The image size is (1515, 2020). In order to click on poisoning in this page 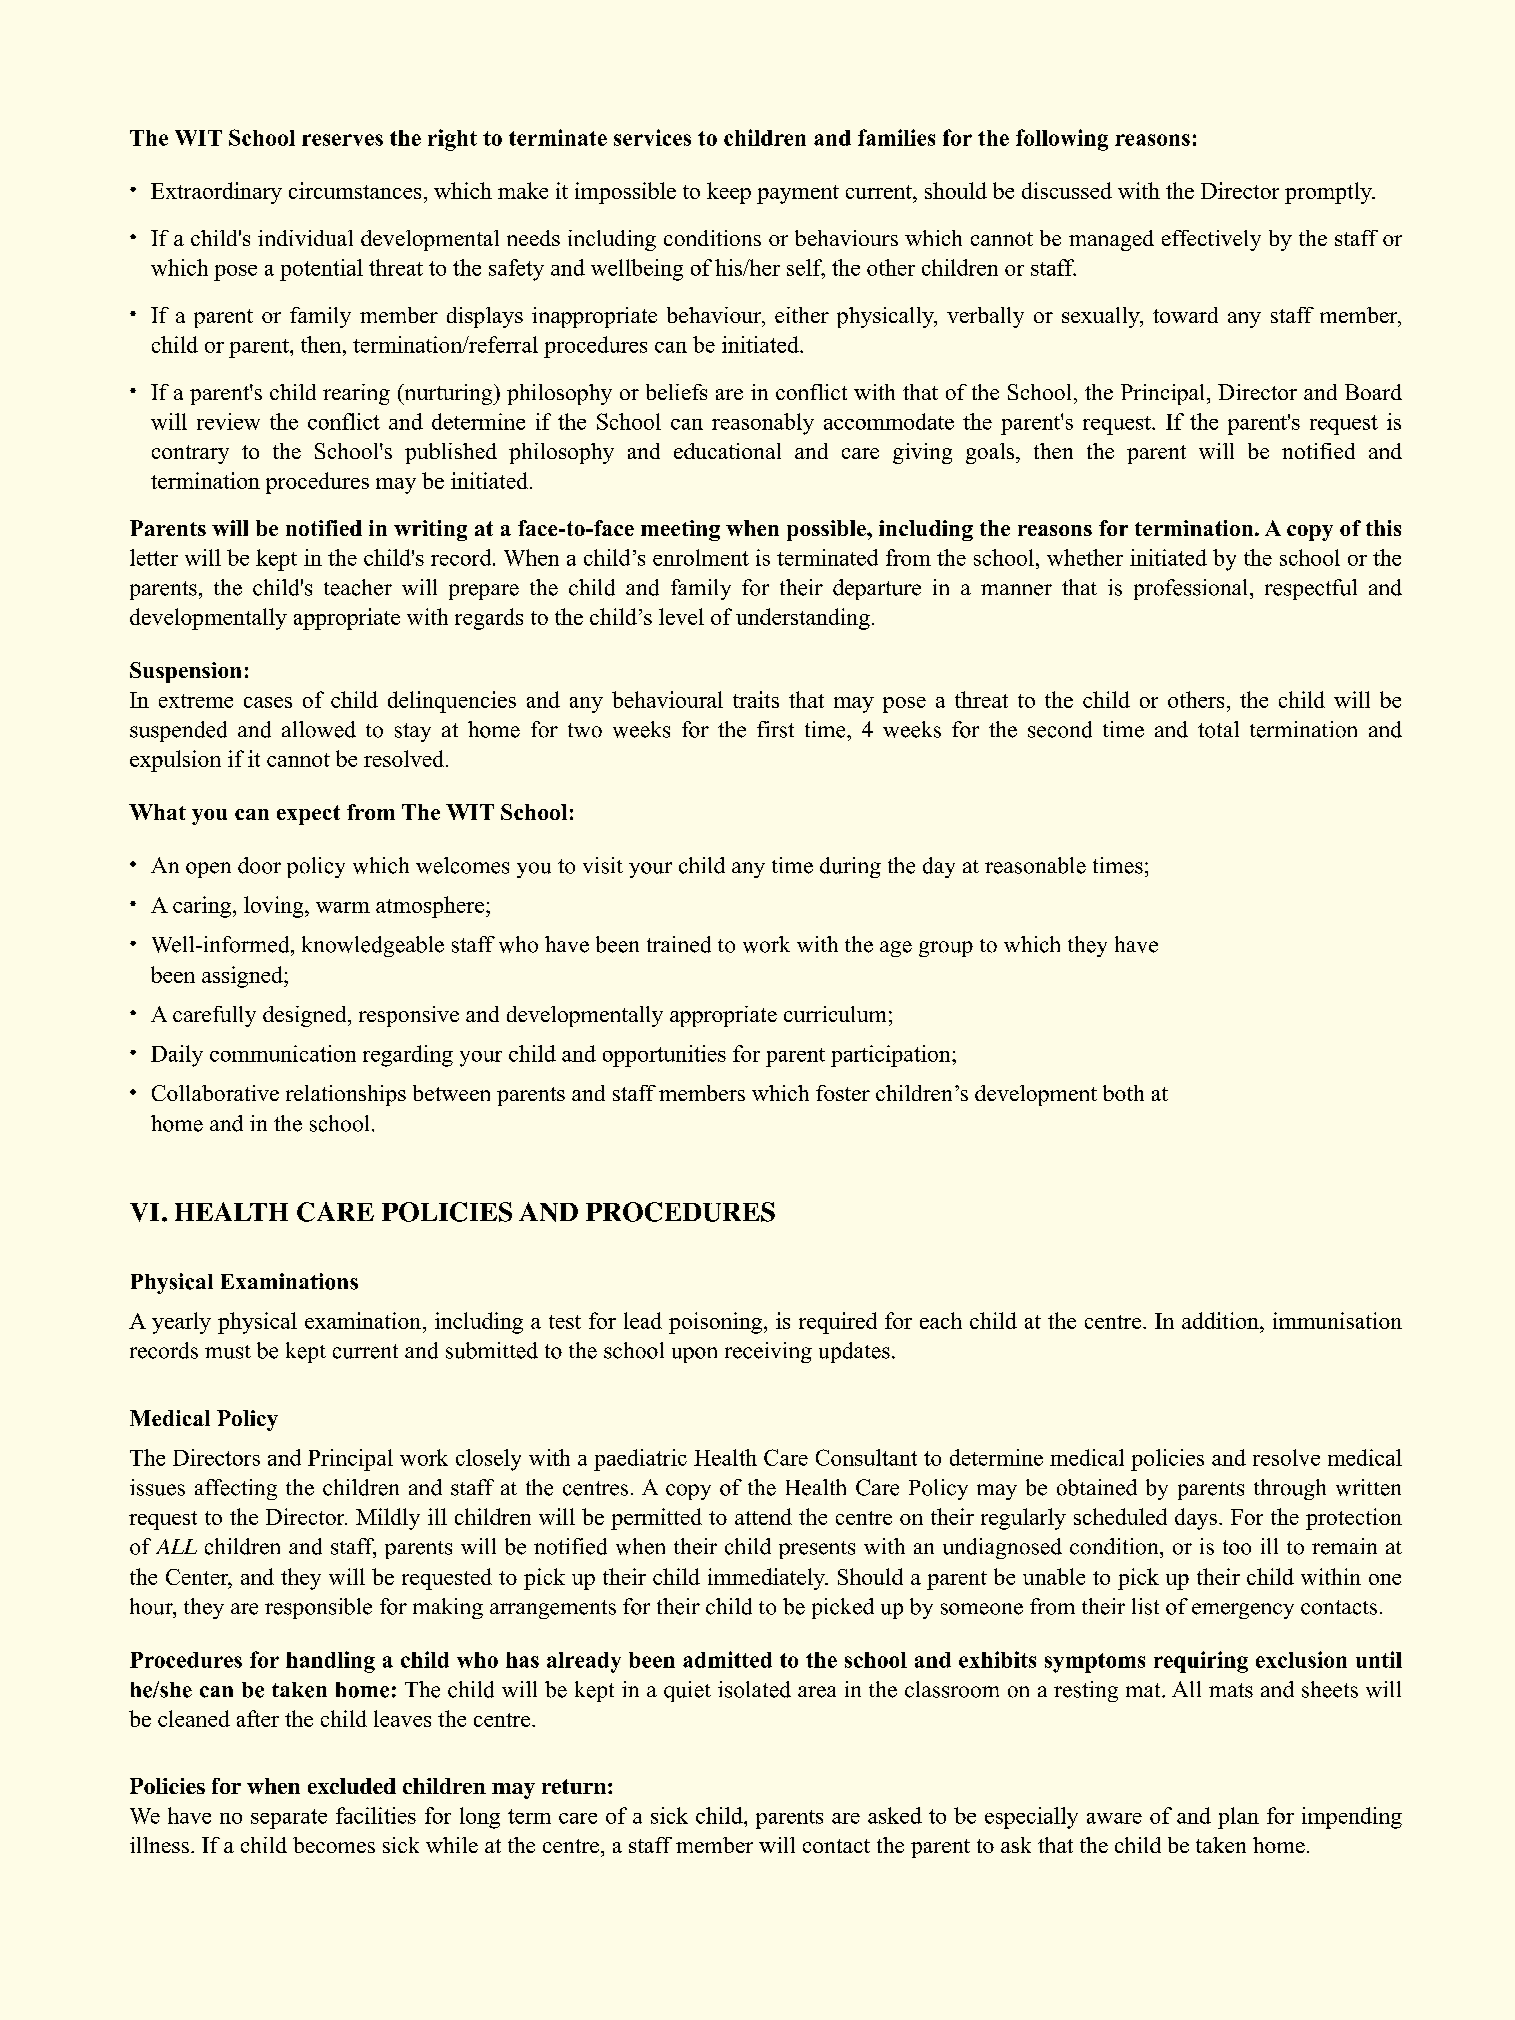, I will do `click(717, 1323)`.
